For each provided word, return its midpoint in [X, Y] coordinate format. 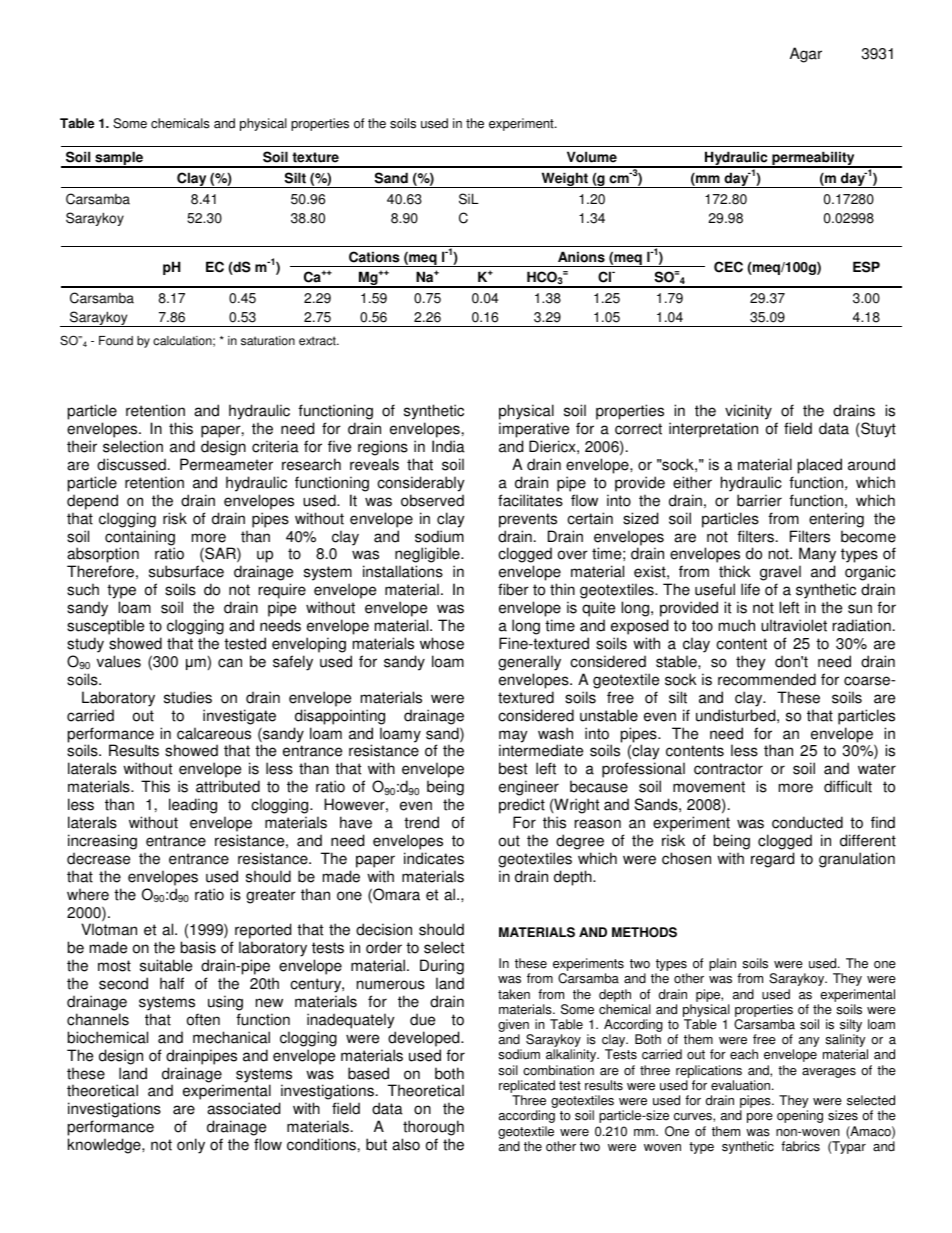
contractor [728, 769]
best [513, 768]
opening [800, 1116]
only [191, 1146]
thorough [433, 1129]
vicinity [748, 413]
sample [119, 159]
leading [193, 806]
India [448, 446]
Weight [564, 180]
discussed [131, 464]
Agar [806, 55]
